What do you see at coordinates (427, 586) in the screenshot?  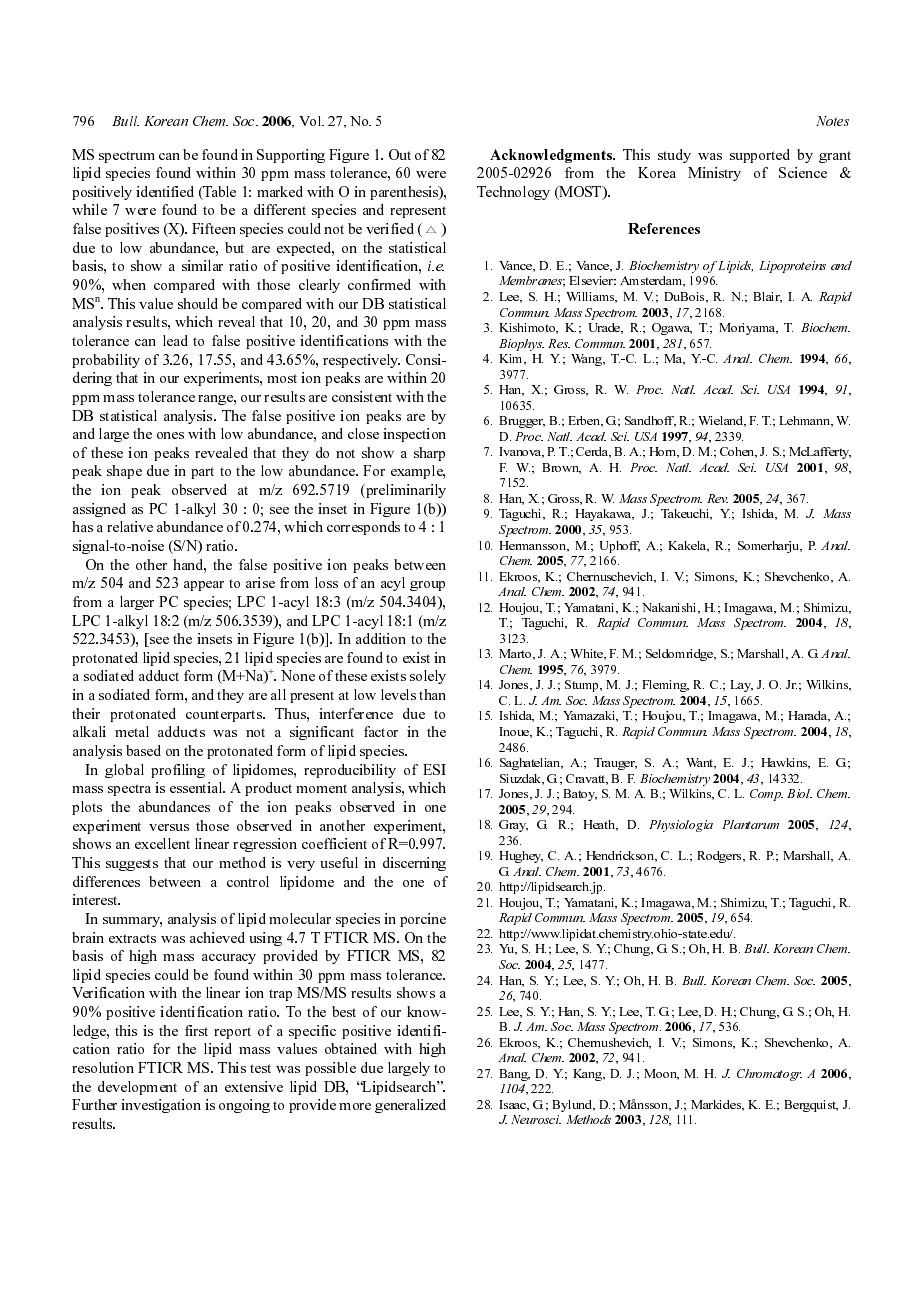 I see `group` at bounding box center [427, 586].
